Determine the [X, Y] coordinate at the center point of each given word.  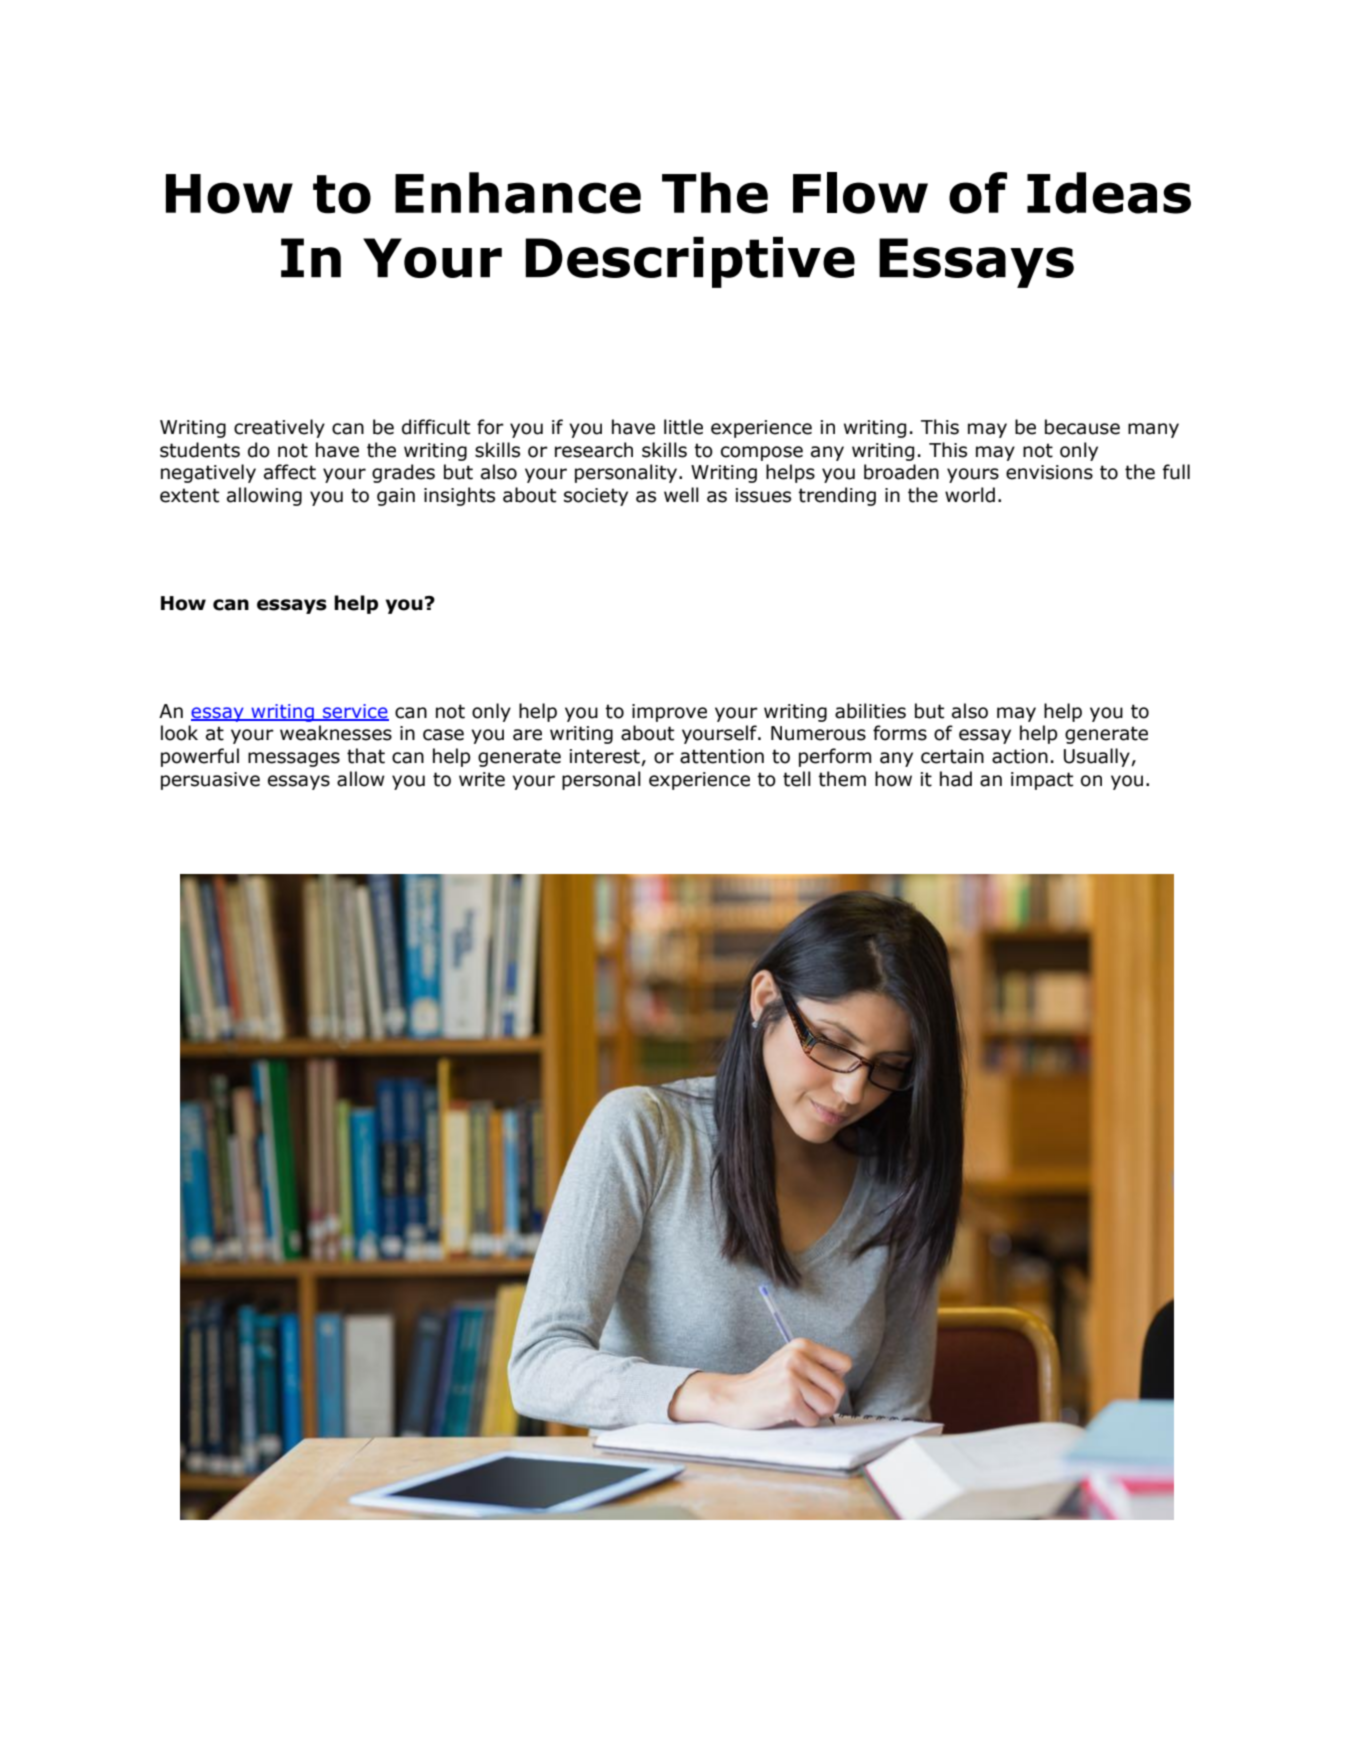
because [1082, 427]
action [1020, 756]
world [970, 495]
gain [396, 497]
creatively [279, 428]
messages [294, 759]
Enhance [518, 193]
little [683, 427]
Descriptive [690, 262]
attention [722, 756]
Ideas [1109, 193]
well [681, 495]
